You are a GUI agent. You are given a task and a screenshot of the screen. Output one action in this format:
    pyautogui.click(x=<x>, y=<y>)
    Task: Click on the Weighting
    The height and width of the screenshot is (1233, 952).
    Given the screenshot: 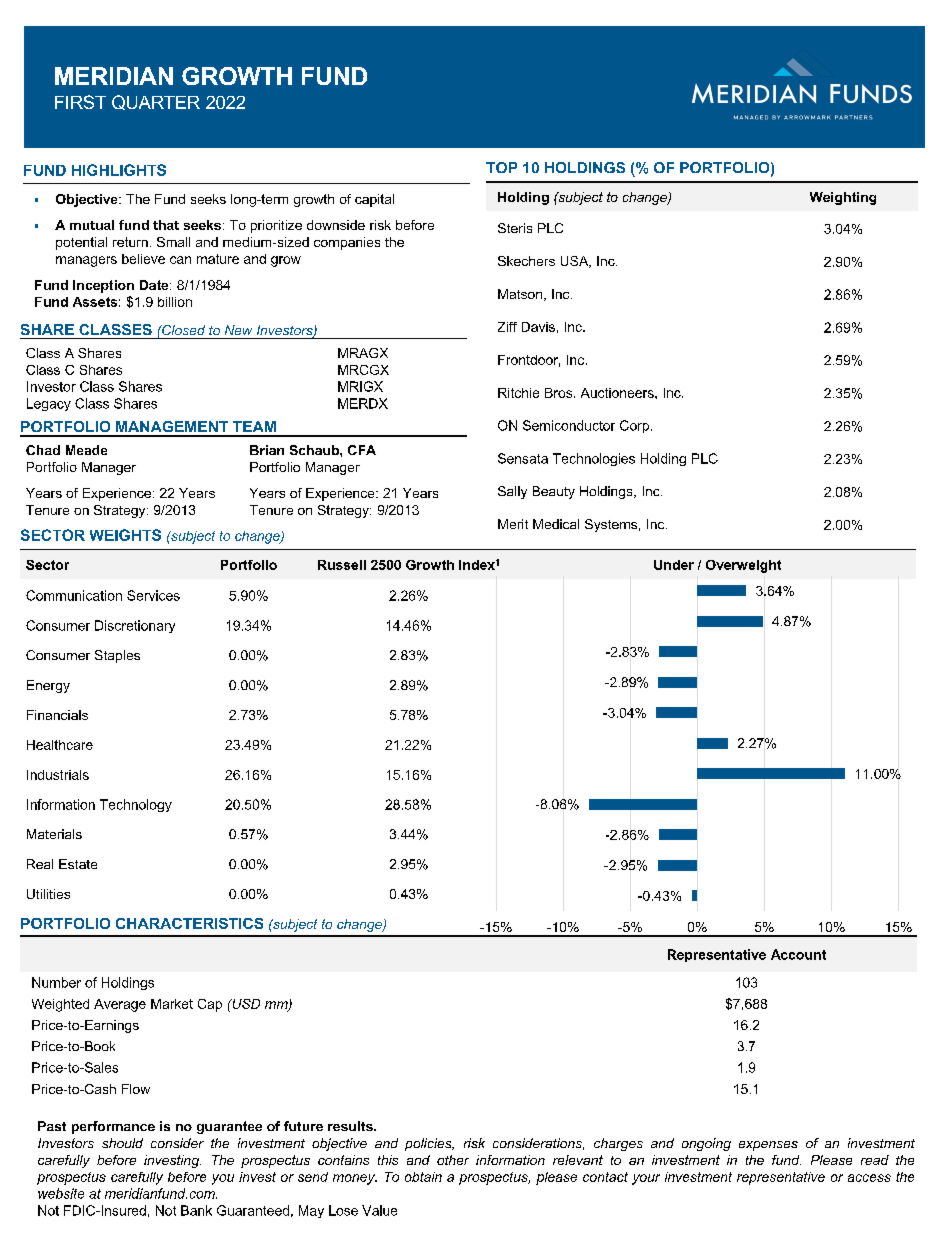 What is the action you would take?
    pyautogui.click(x=843, y=198)
